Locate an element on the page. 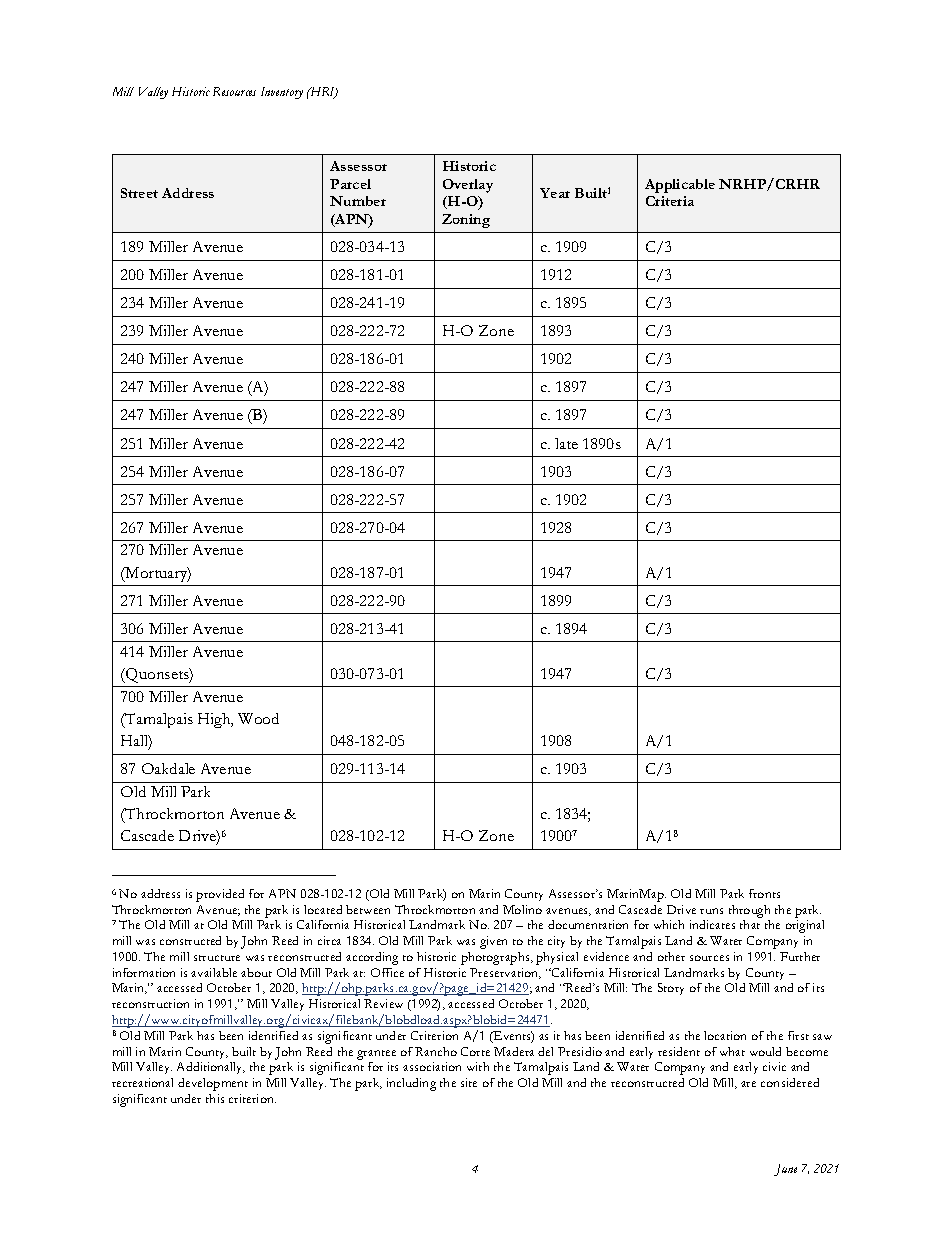  Applicable is located at coordinates (680, 186).
